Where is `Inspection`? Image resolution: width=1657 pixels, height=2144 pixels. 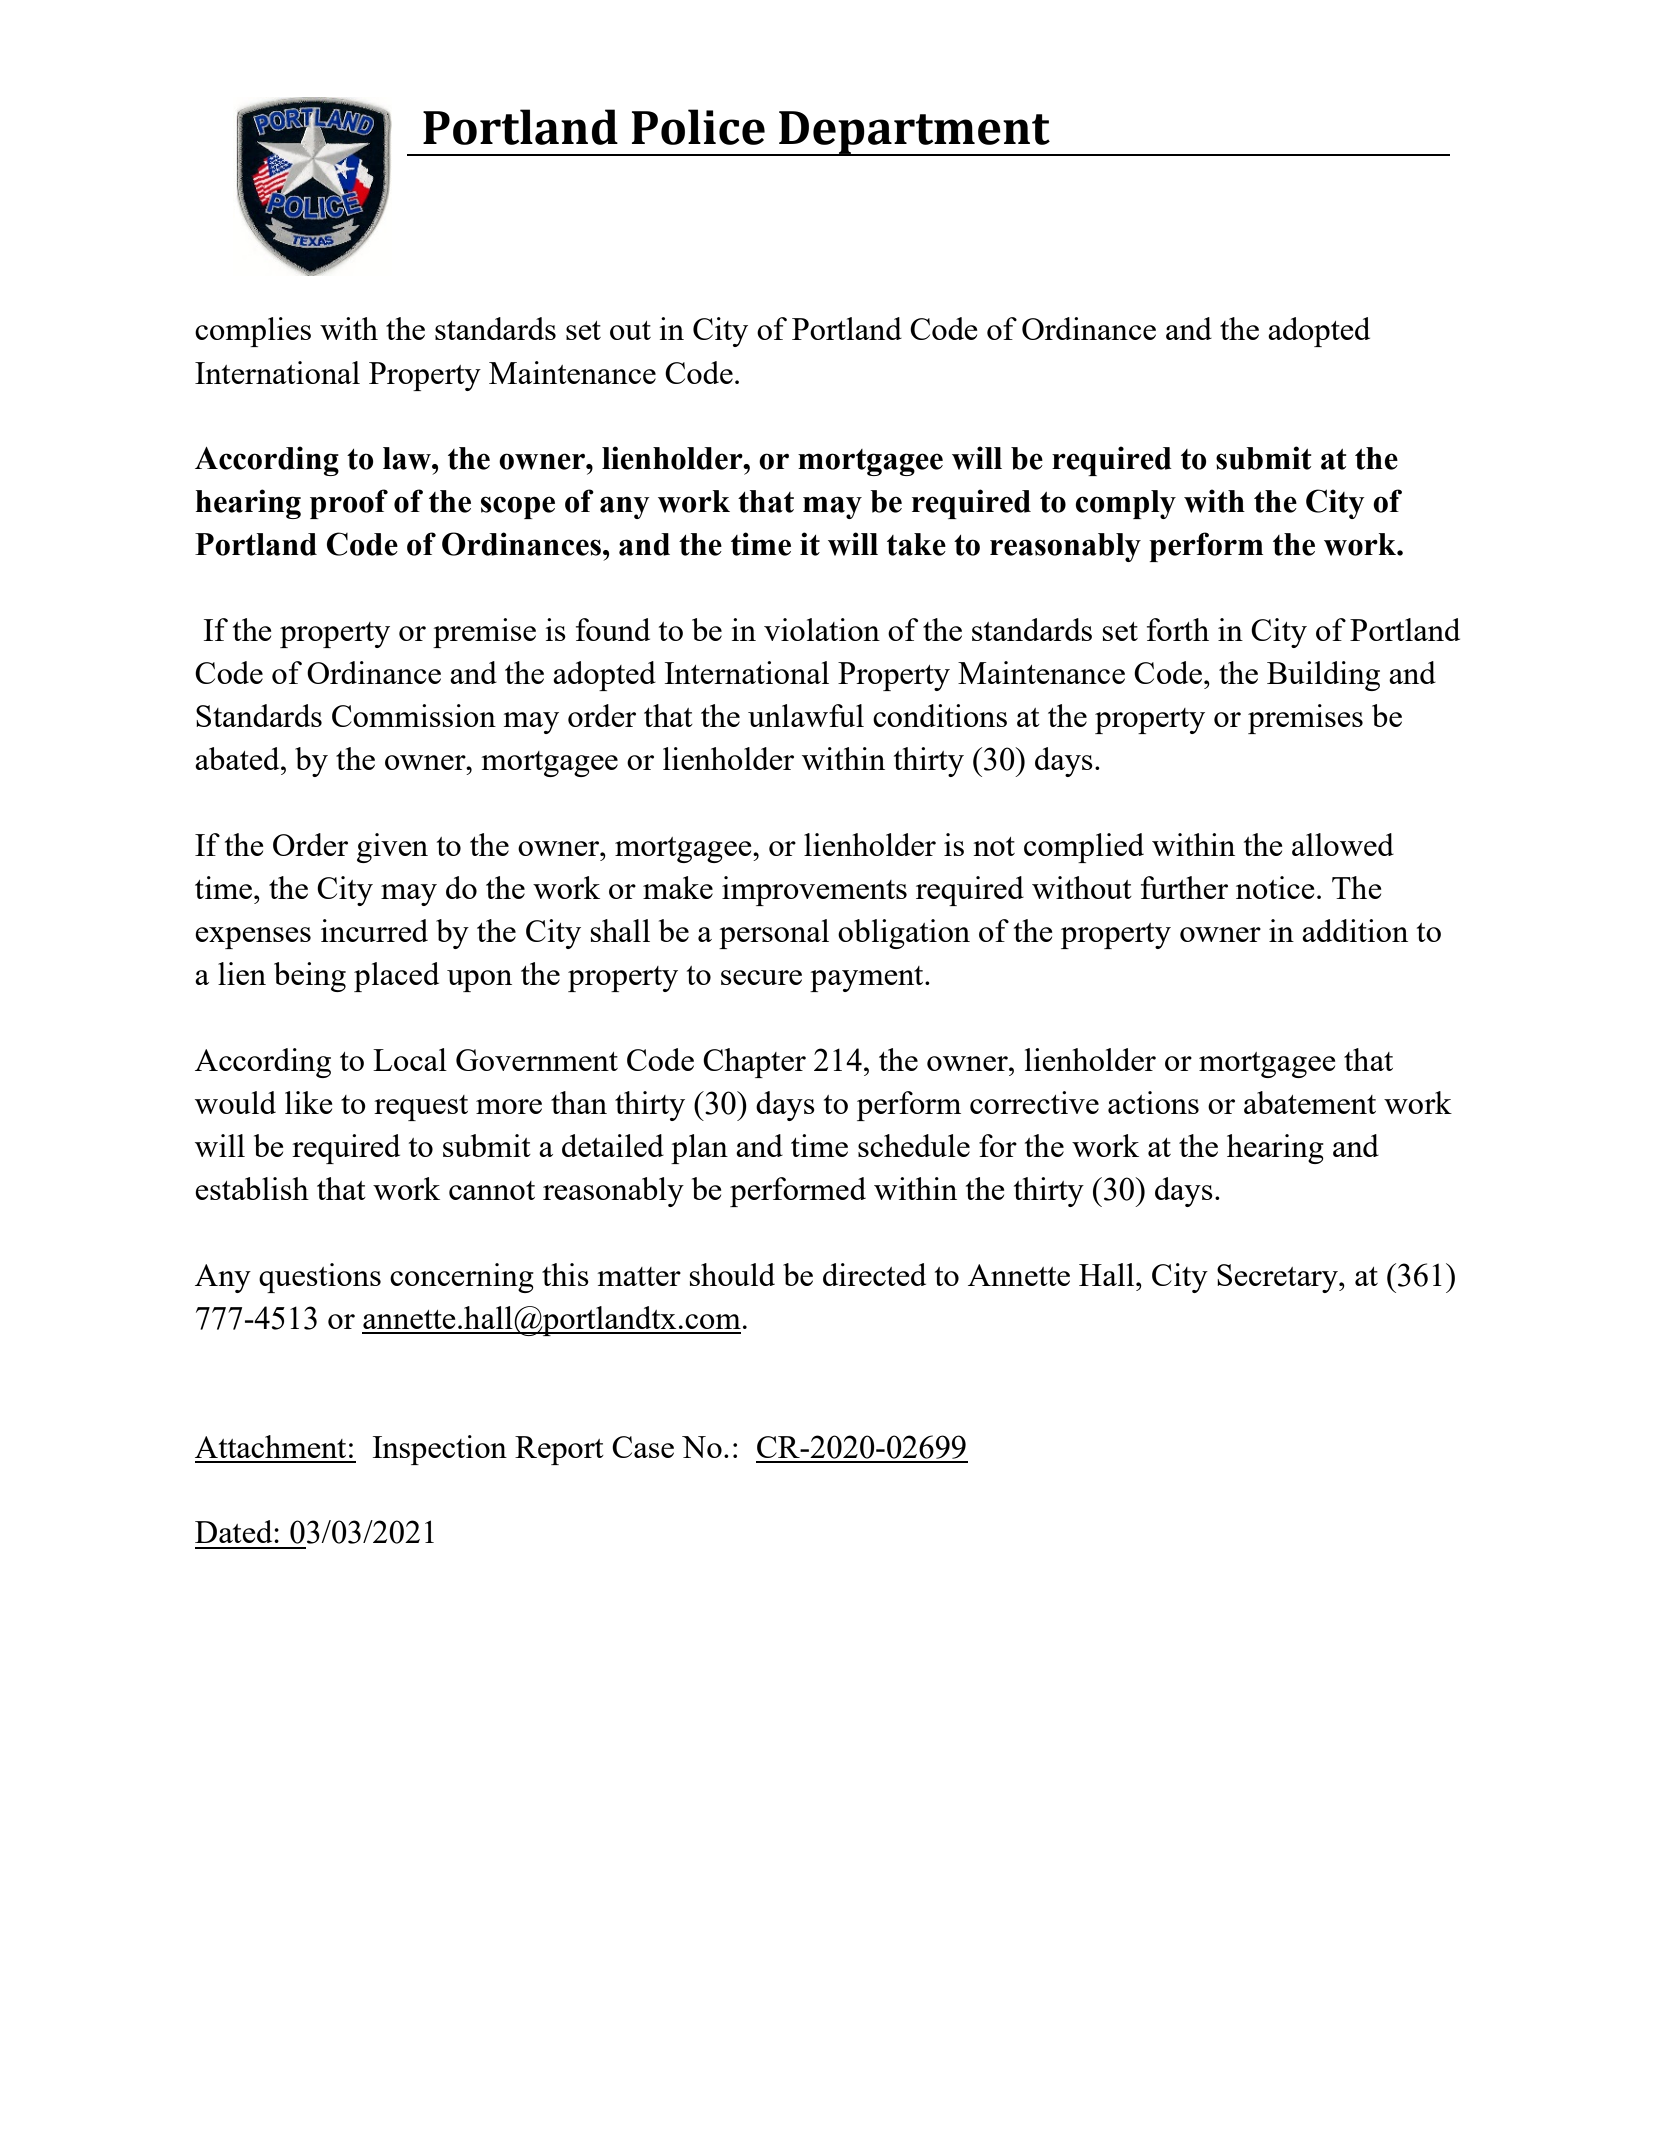 Inspection is located at coordinates (440, 1450).
